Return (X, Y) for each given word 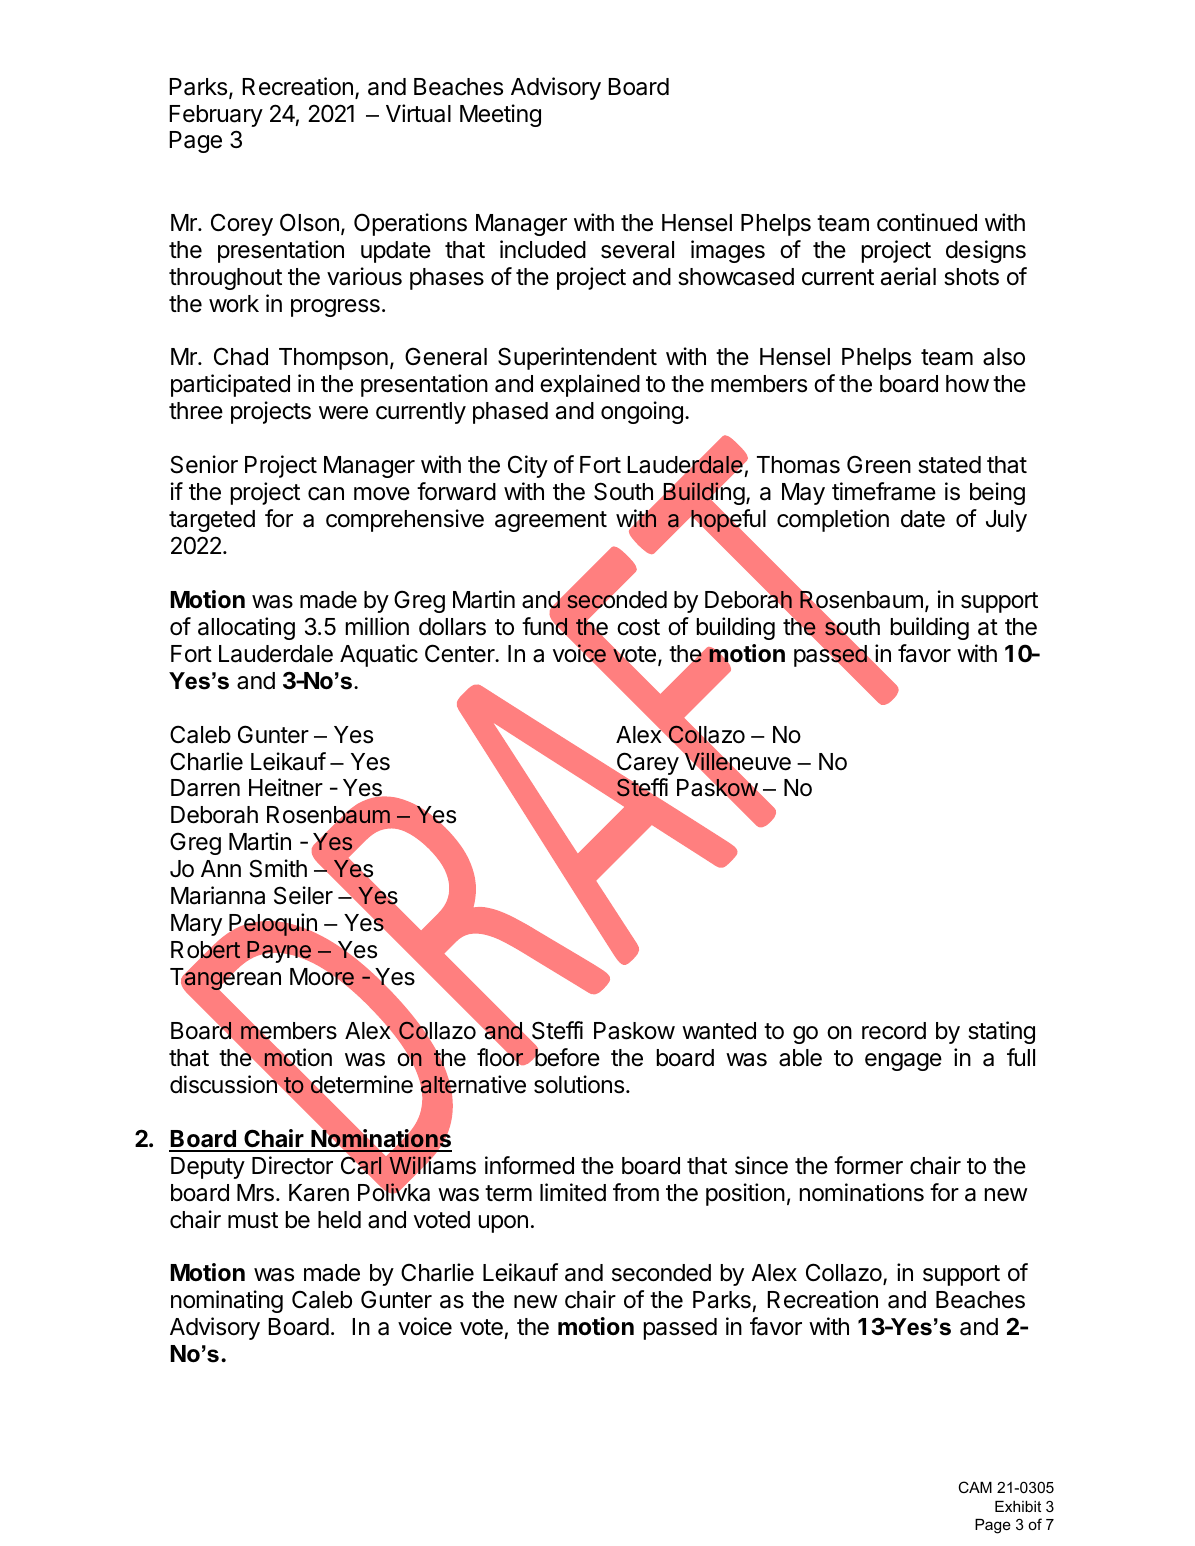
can (326, 494)
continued (927, 222)
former (868, 1165)
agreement (551, 521)
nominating (227, 1301)
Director (292, 1165)
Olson (309, 222)
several (637, 250)
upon (503, 1224)
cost (638, 627)
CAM (975, 1487)
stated (949, 465)
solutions (580, 1084)
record (894, 1031)
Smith (278, 868)
